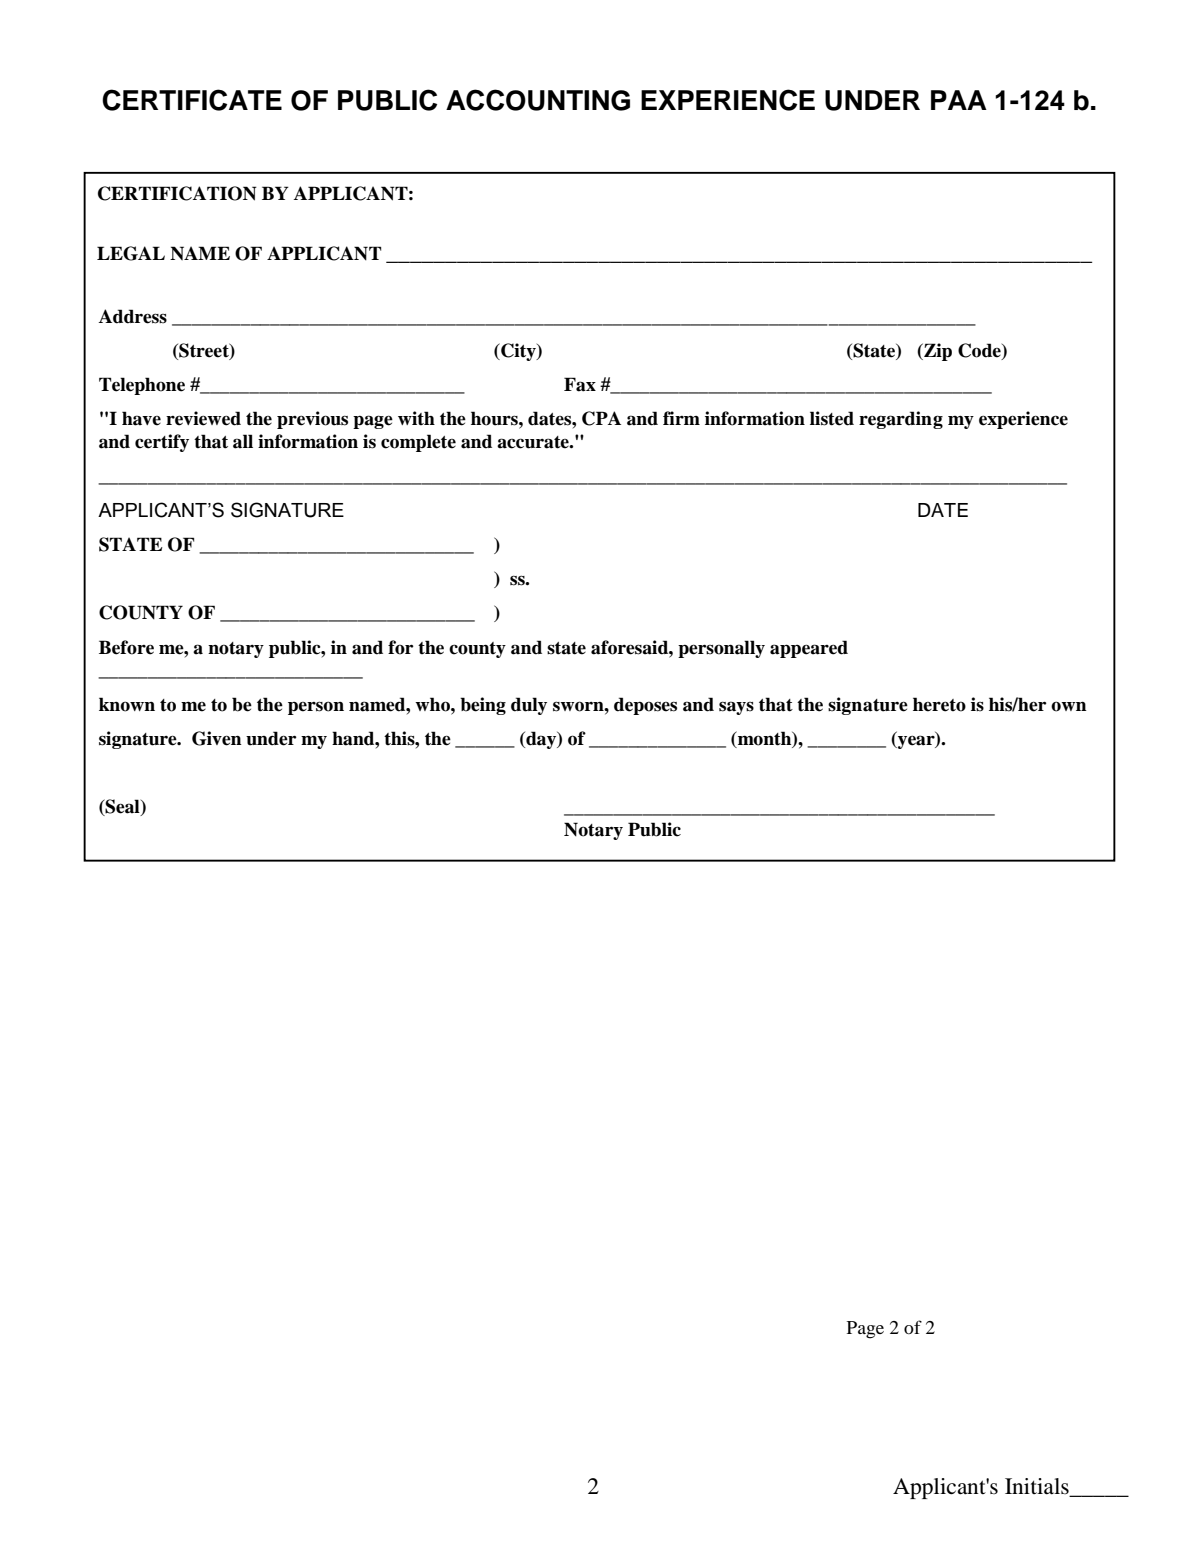 Image resolution: width=1199 pixels, height=1552 pixels. What do you see at coordinates (538, 100) in the screenshot?
I see `ACCOUNTING` at bounding box center [538, 100].
